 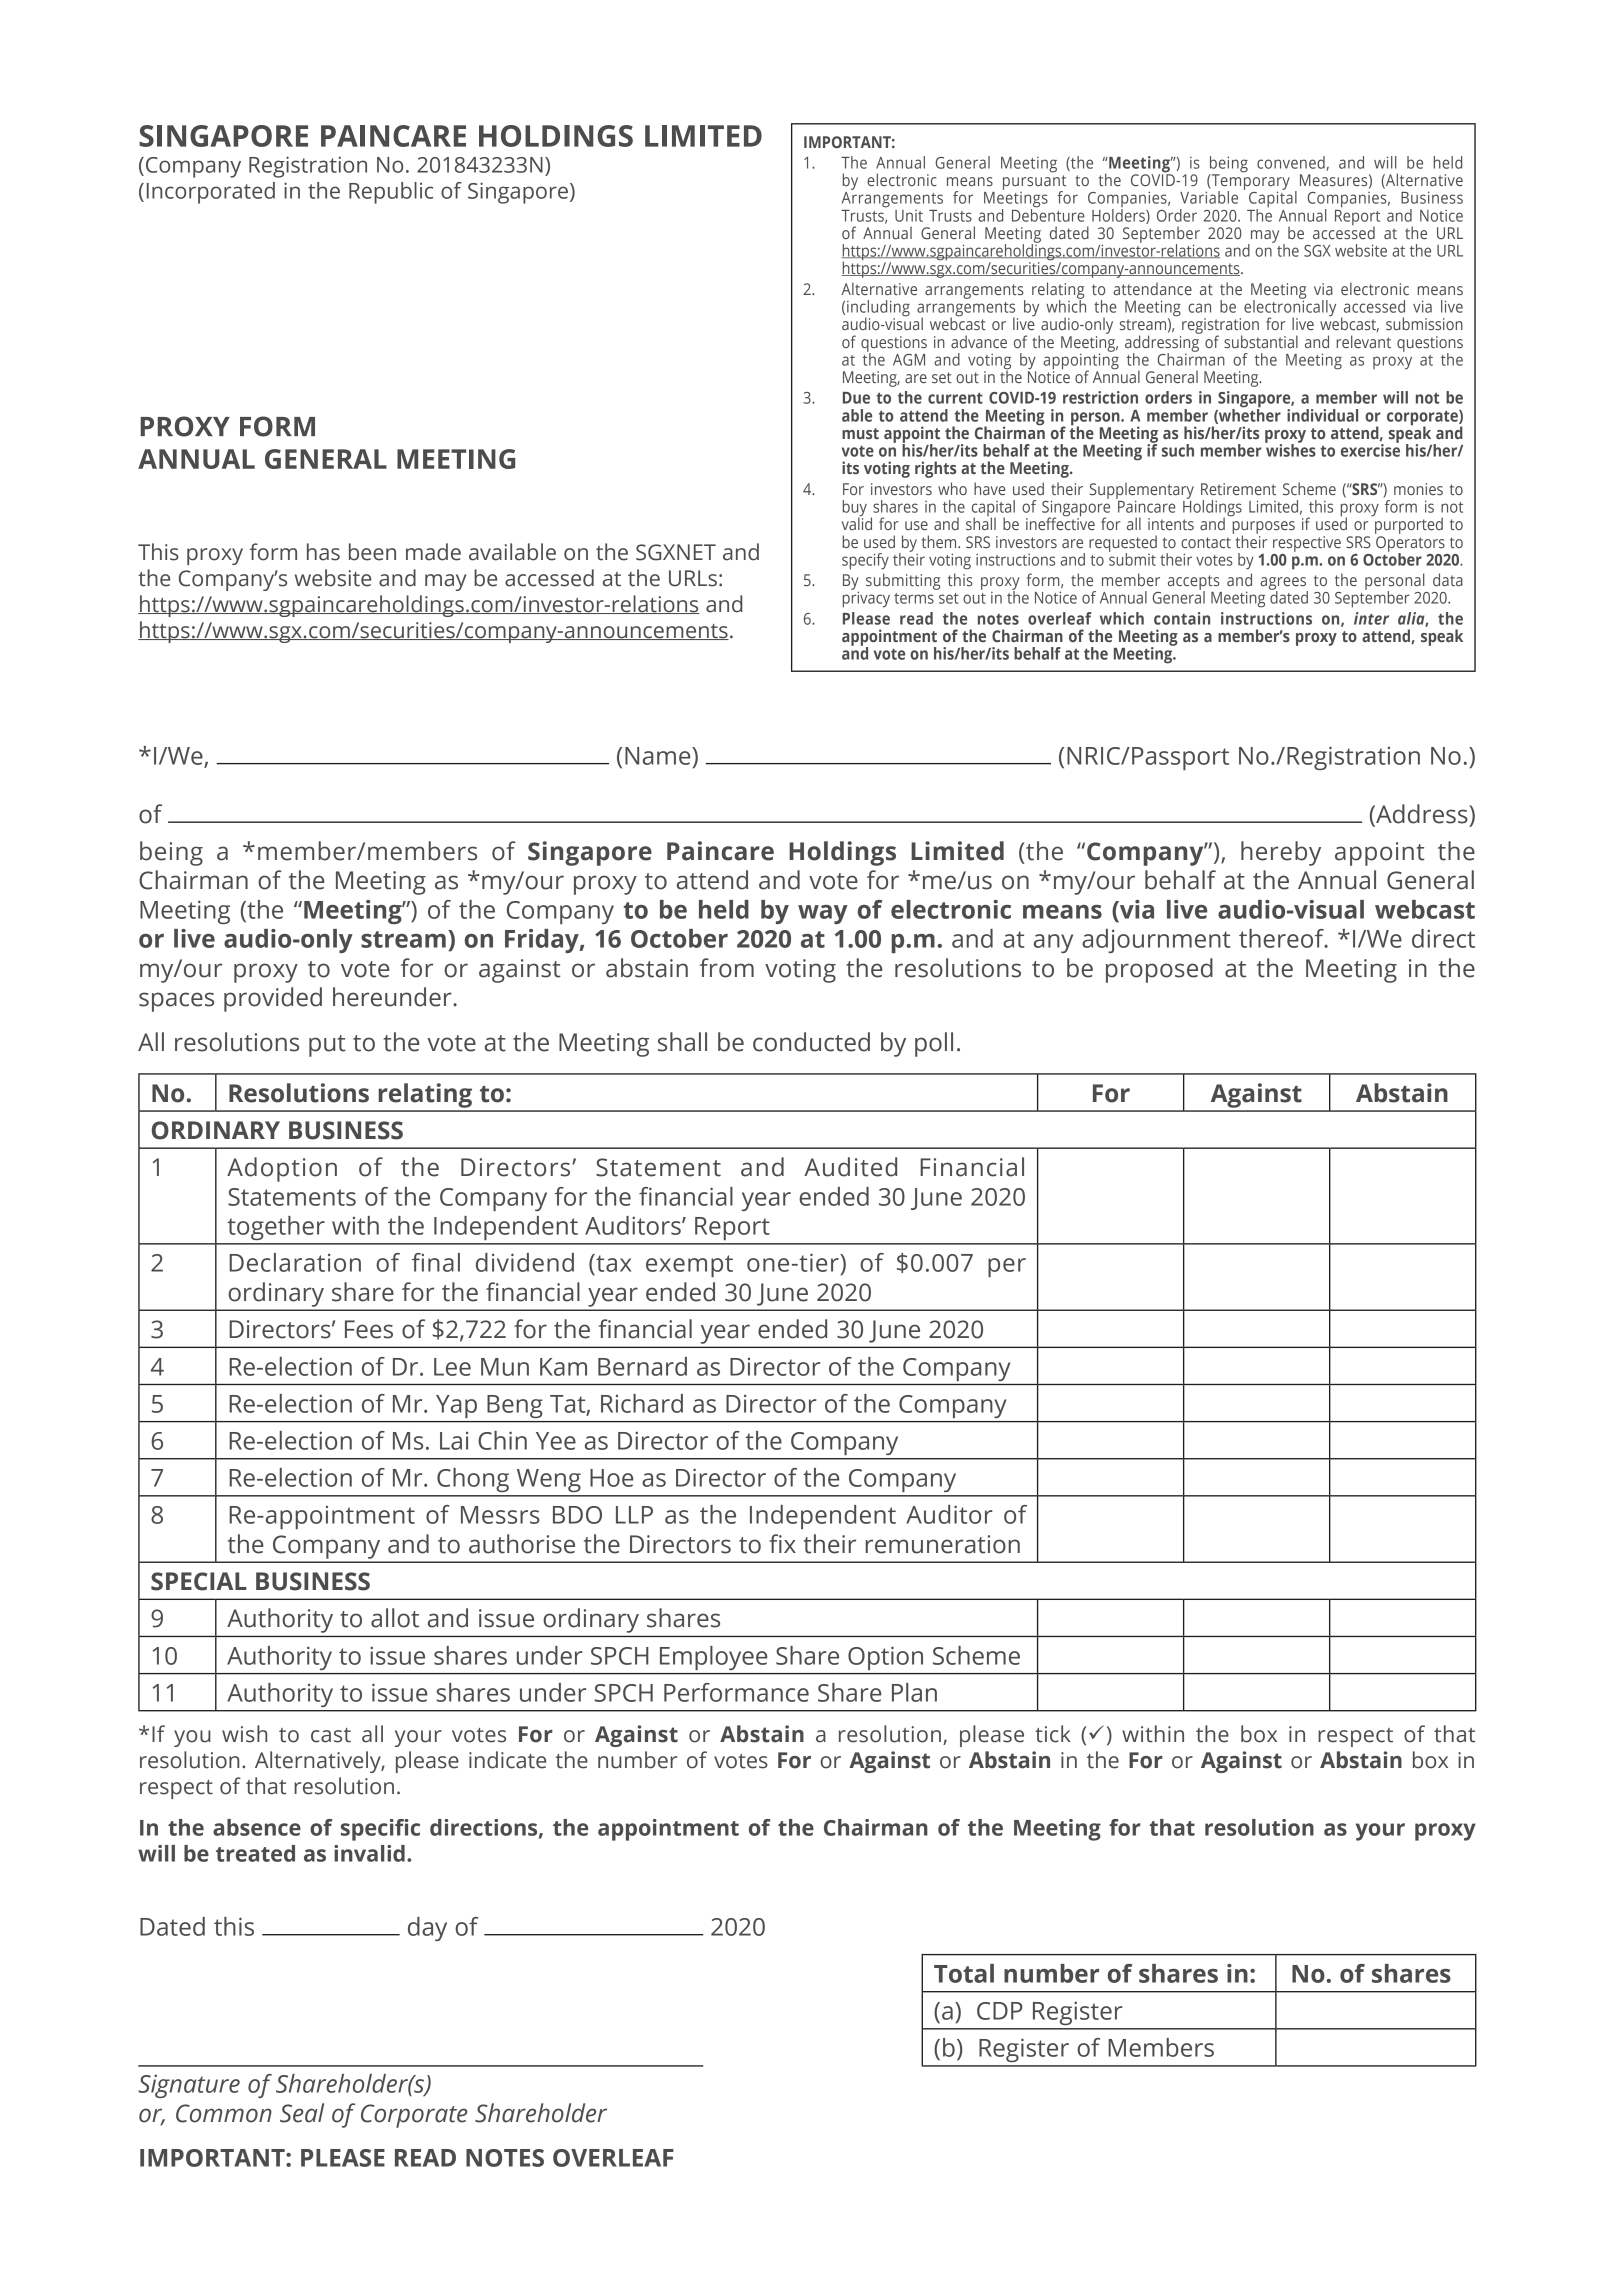 What do you see at coordinates (642, 1403) in the page?
I see `Richard` at bounding box center [642, 1403].
